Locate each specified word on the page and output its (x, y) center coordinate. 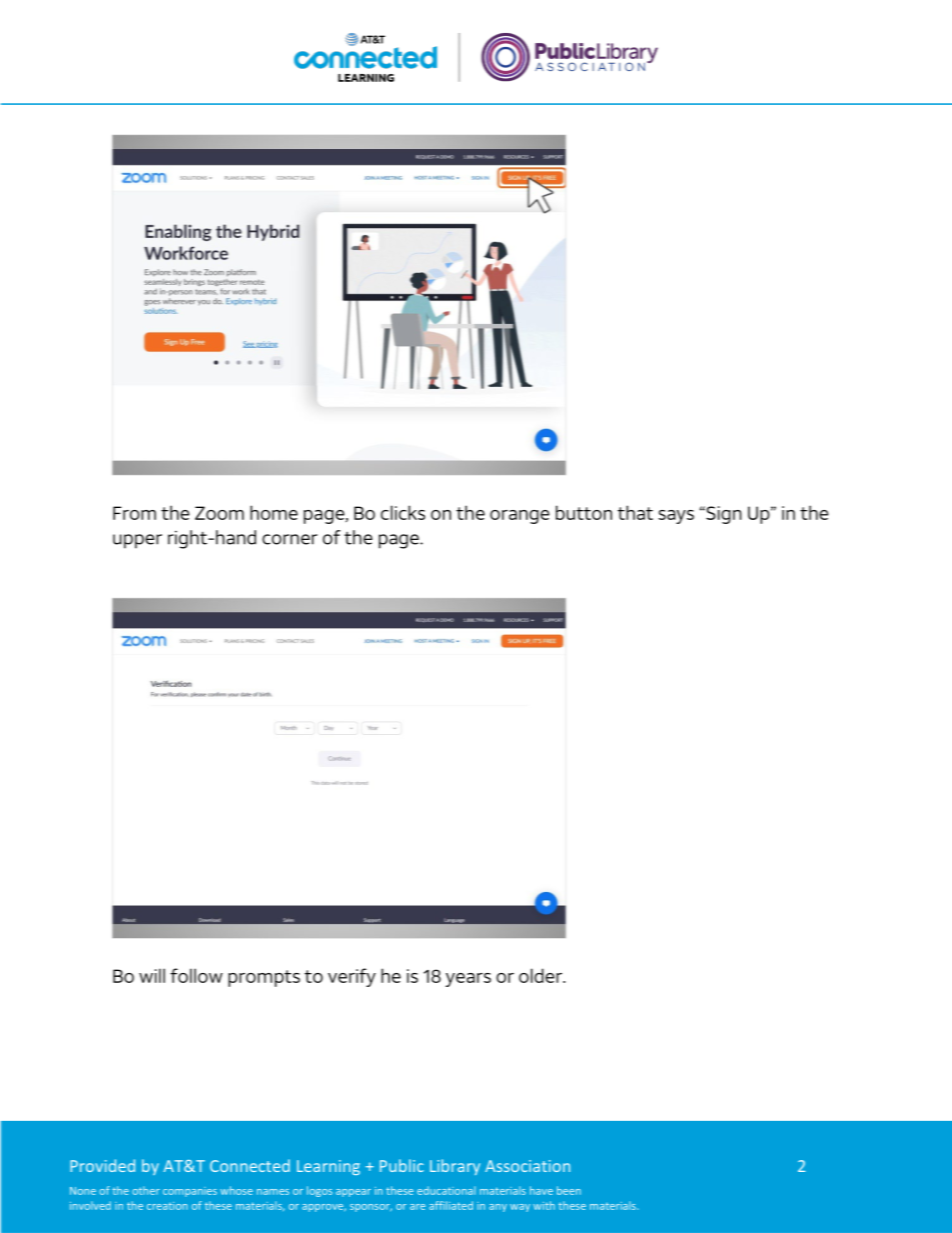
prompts (264, 978)
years (468, 980)
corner (289, 539)
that (635, 512)
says (676, 517)
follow (196, 975)
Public (402, 1165)
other (146, 1190)
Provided (102, 1165)
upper (137, 541)
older (542, 975)
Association (527, 1166)
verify (352, 977)
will (152, 975)
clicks (403, 512)
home (274, 512)
